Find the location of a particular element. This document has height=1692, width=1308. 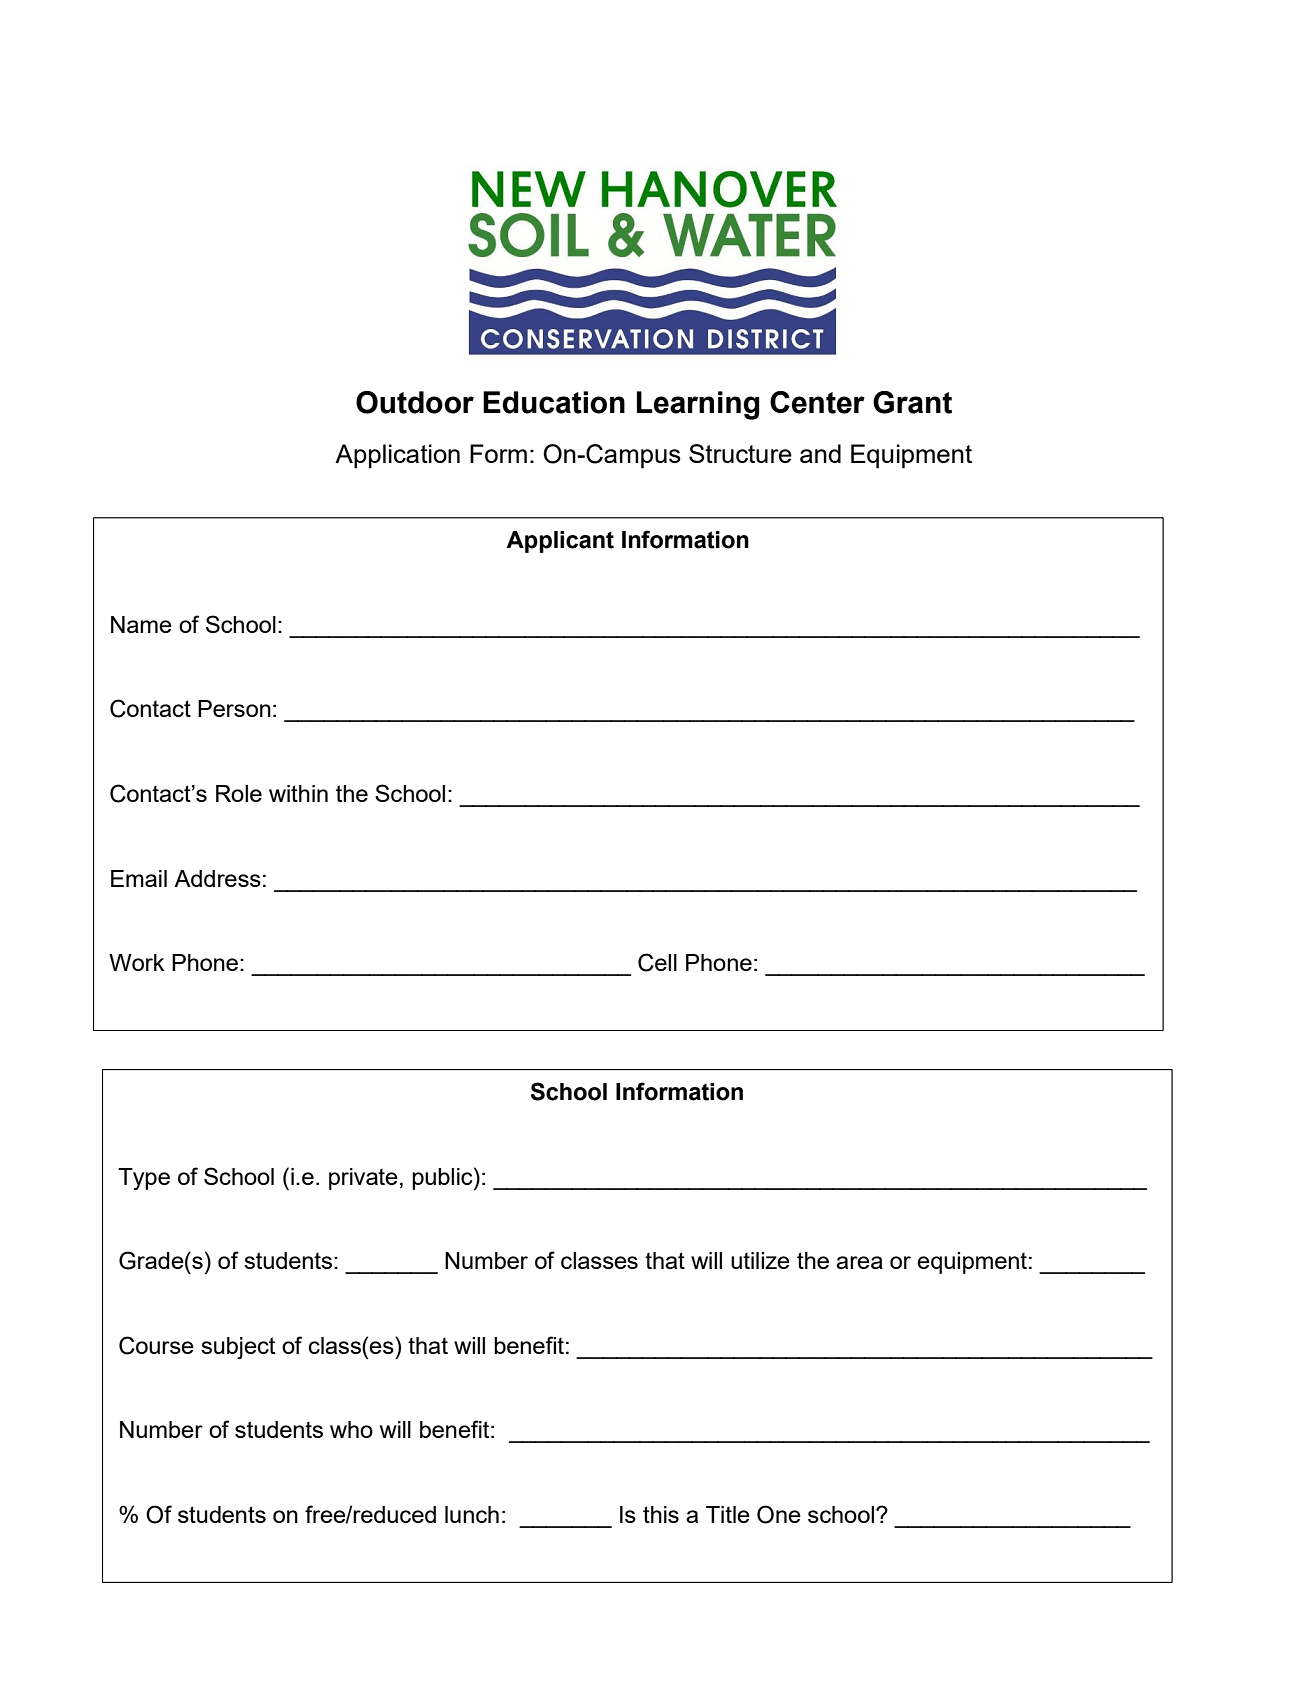

Work is located at coordinates (137, 962).
